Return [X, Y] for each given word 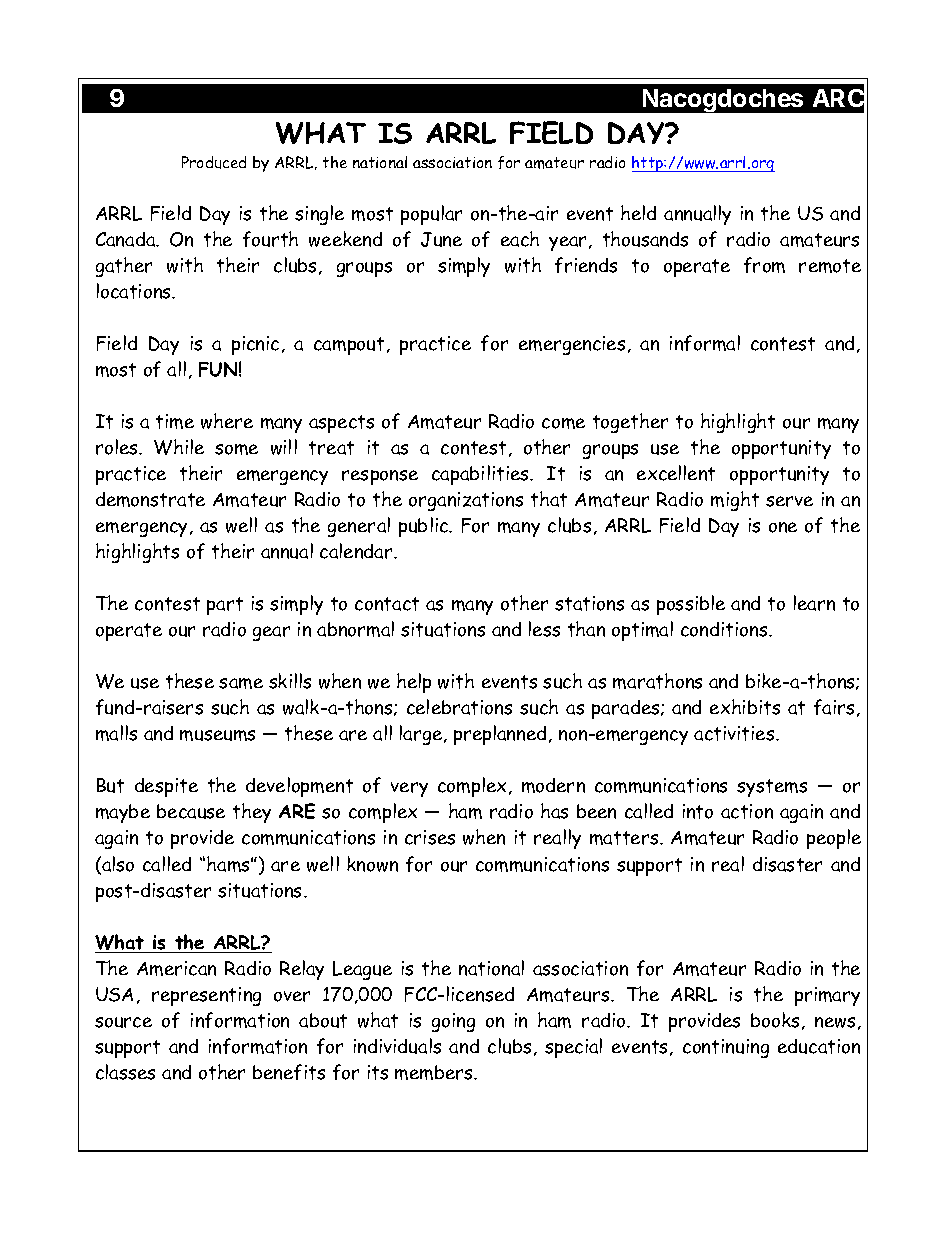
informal [705, 343]
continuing [726, 1048]
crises [430, 837]
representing [206, 996]
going [453, 1022]
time [175, 421]
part [225, 606]
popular [431, 215]
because [191, 811]
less [544, 629]
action [747, 811]
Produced [214, 162]
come [563, 423]
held [638, 212]
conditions [725, 629]
